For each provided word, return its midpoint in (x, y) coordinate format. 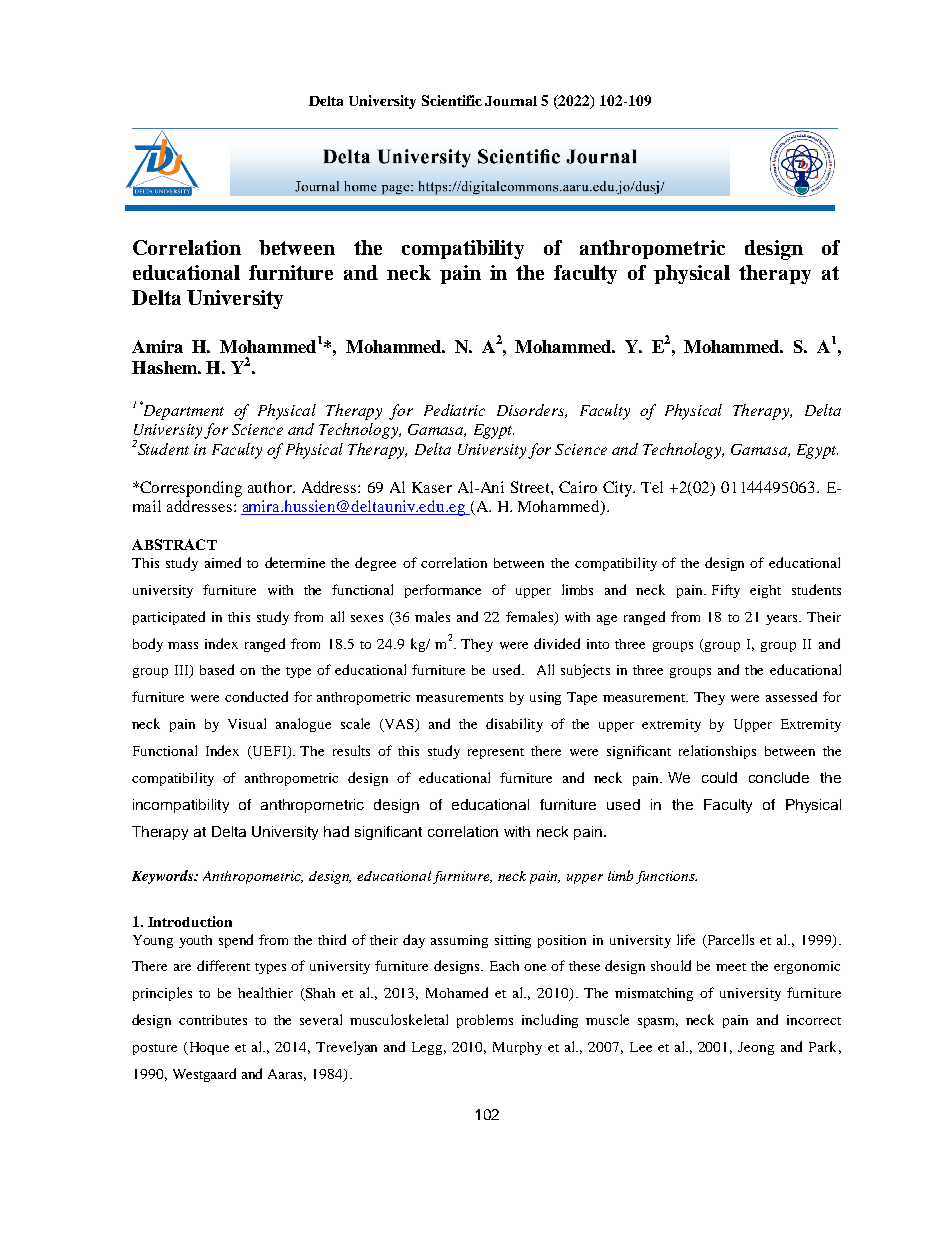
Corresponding (191, 489)
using (545, 698)
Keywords (164, 877)
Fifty (726, 591)
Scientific (452, 100)
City (619, 489)
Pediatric (454, 410)
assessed (791, 696)
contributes (213, 1020)
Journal (511, 101)
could (719, 777)
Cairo (578, 487)
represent (496, 753)
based (217, 669)
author (271, 487)
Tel (652, 487)
